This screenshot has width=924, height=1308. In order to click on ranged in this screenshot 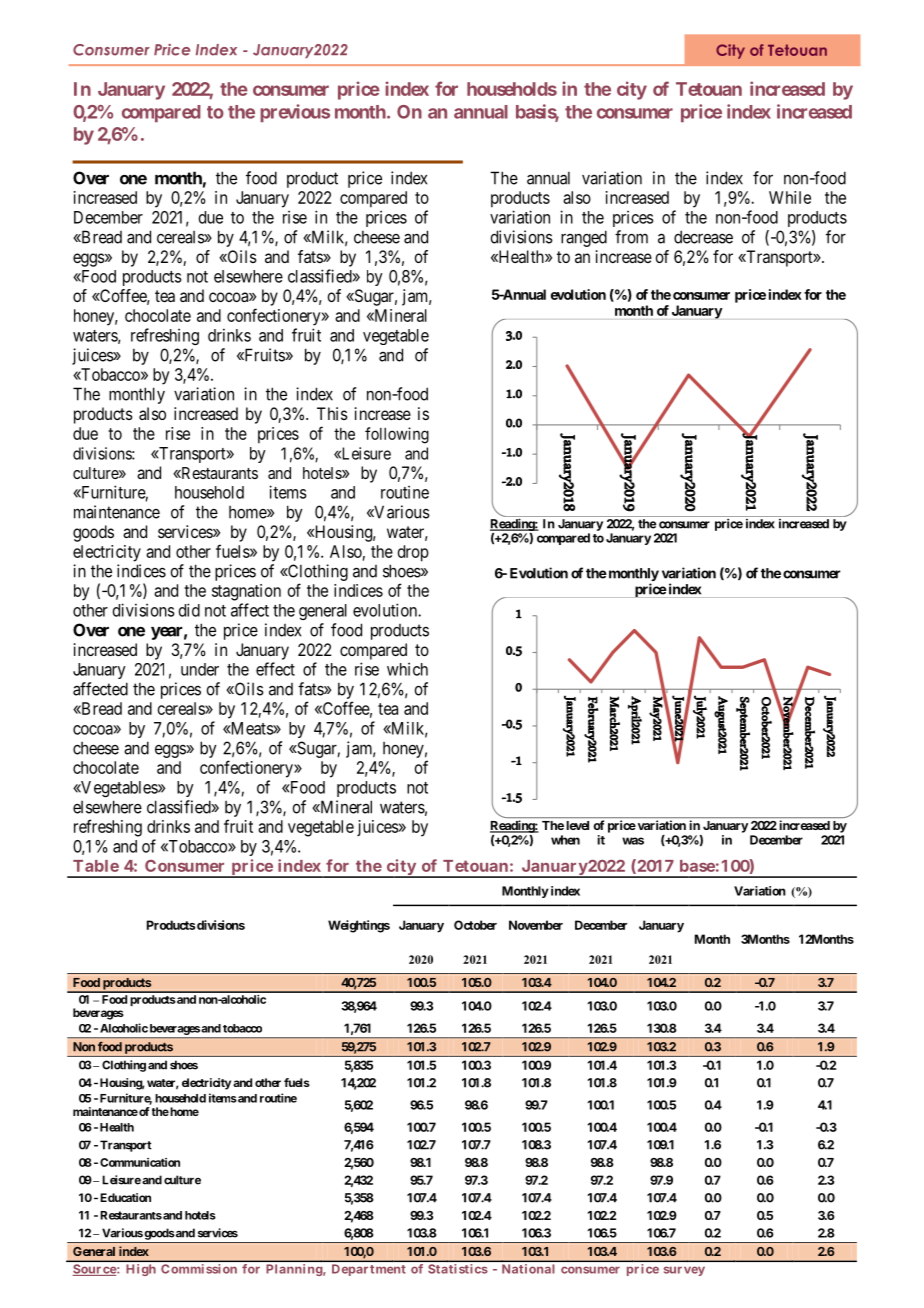, I will do `click(584, 238)`.
